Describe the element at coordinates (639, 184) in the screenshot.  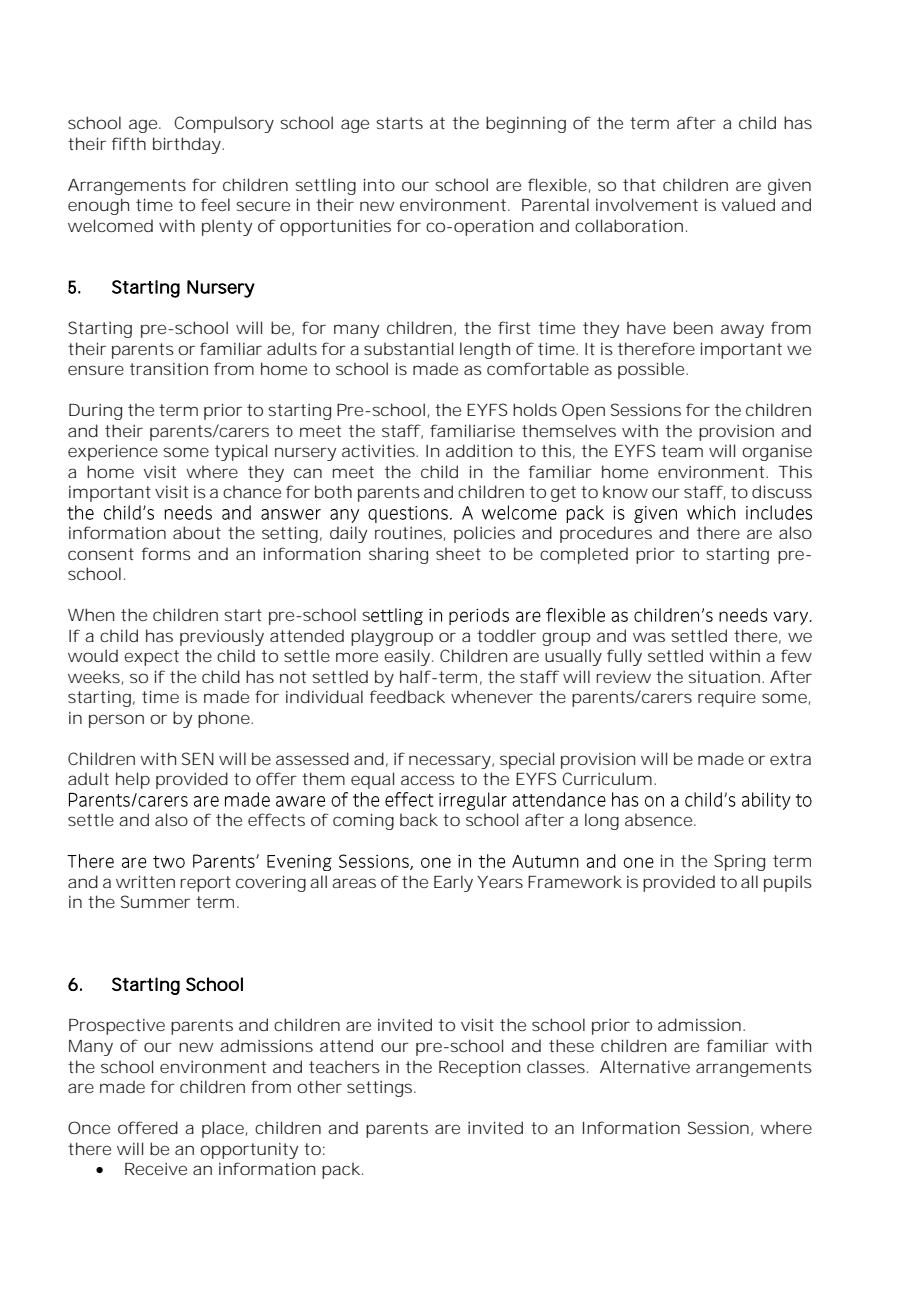
I see `that` at that location.
